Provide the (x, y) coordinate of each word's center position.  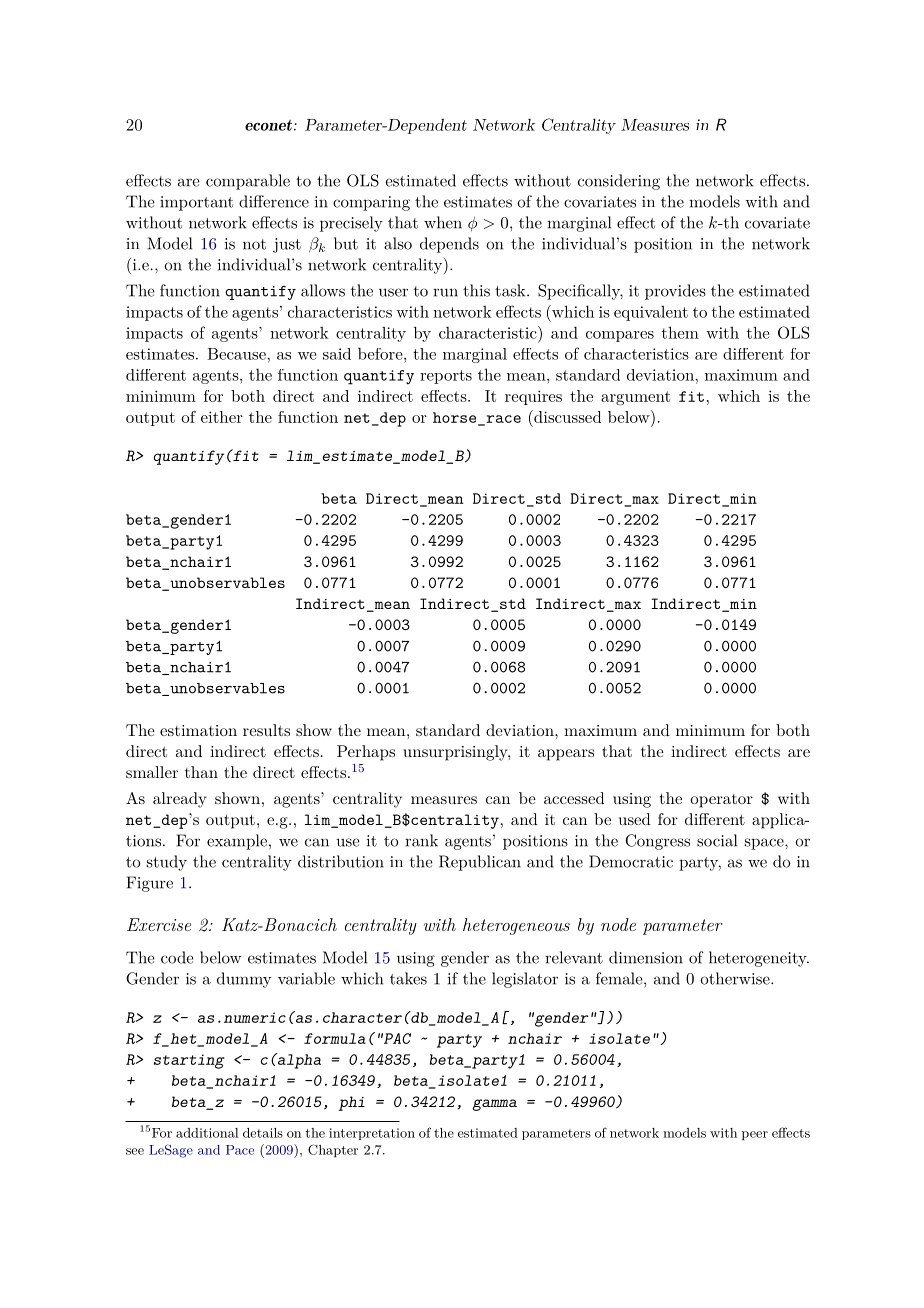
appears (566, 755)
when (443, 222)
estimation (198, 730)
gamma (494, 1105)
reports (446, 377)
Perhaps (366, 753)
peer (755, 1135)
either (222, 417)
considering (619, 182)
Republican (480, 863)
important (196, 203)
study (167, 863)
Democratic (631, 861)
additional (207, 1133)
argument (635, 398)
